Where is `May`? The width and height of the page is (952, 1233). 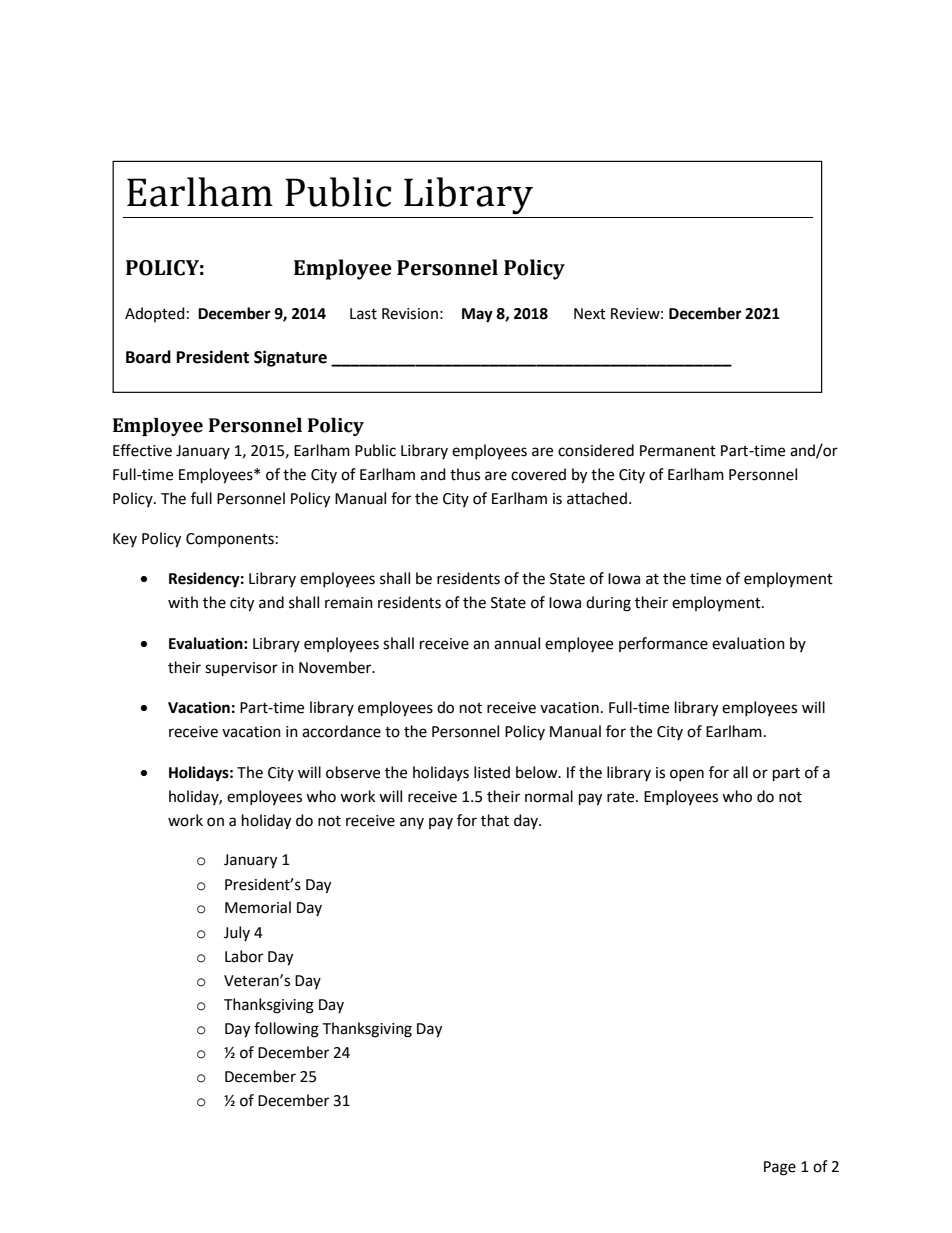
May is located at coordinates (477, 315).
